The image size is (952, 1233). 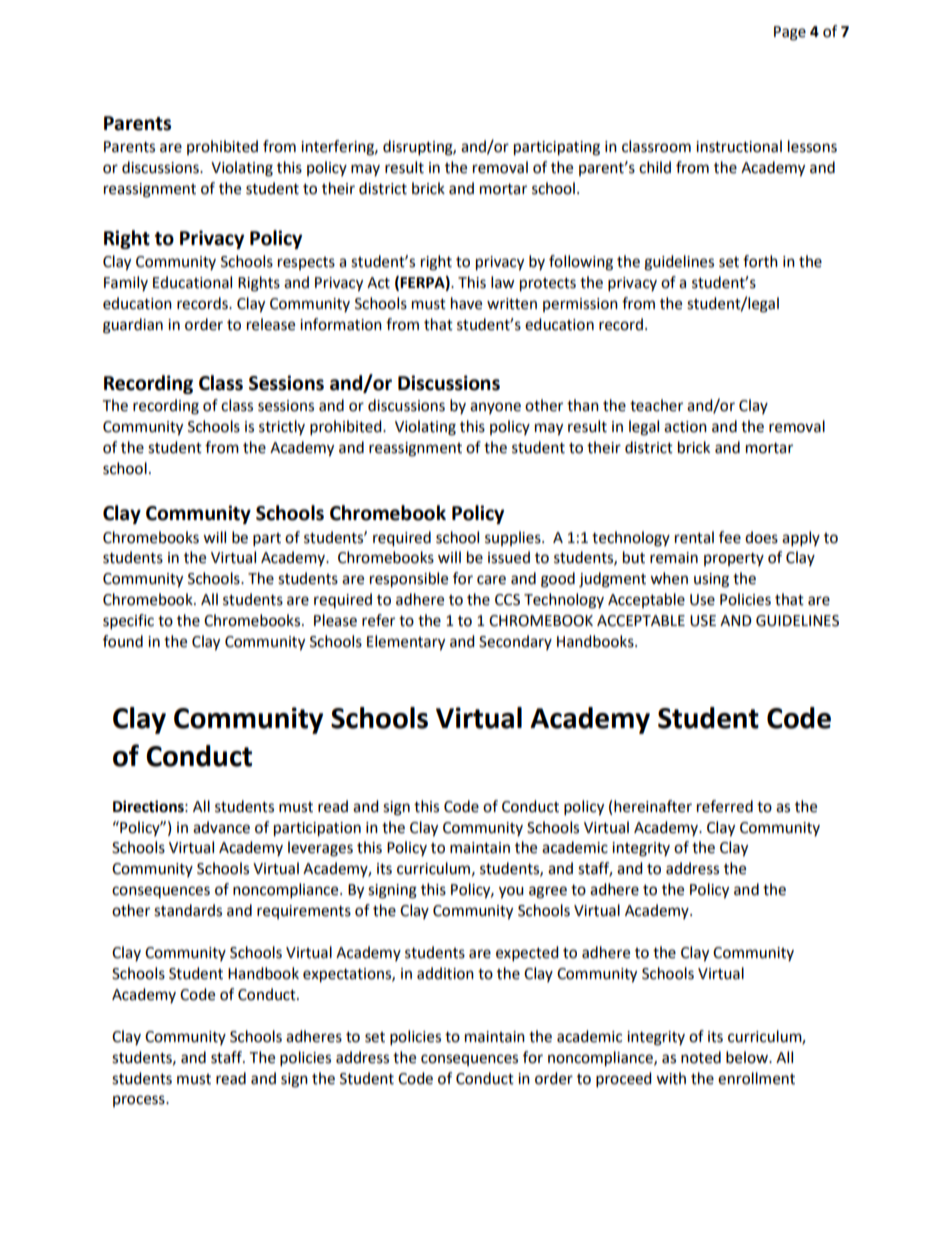 I want to click on specific, so click(x=128, y=622).
